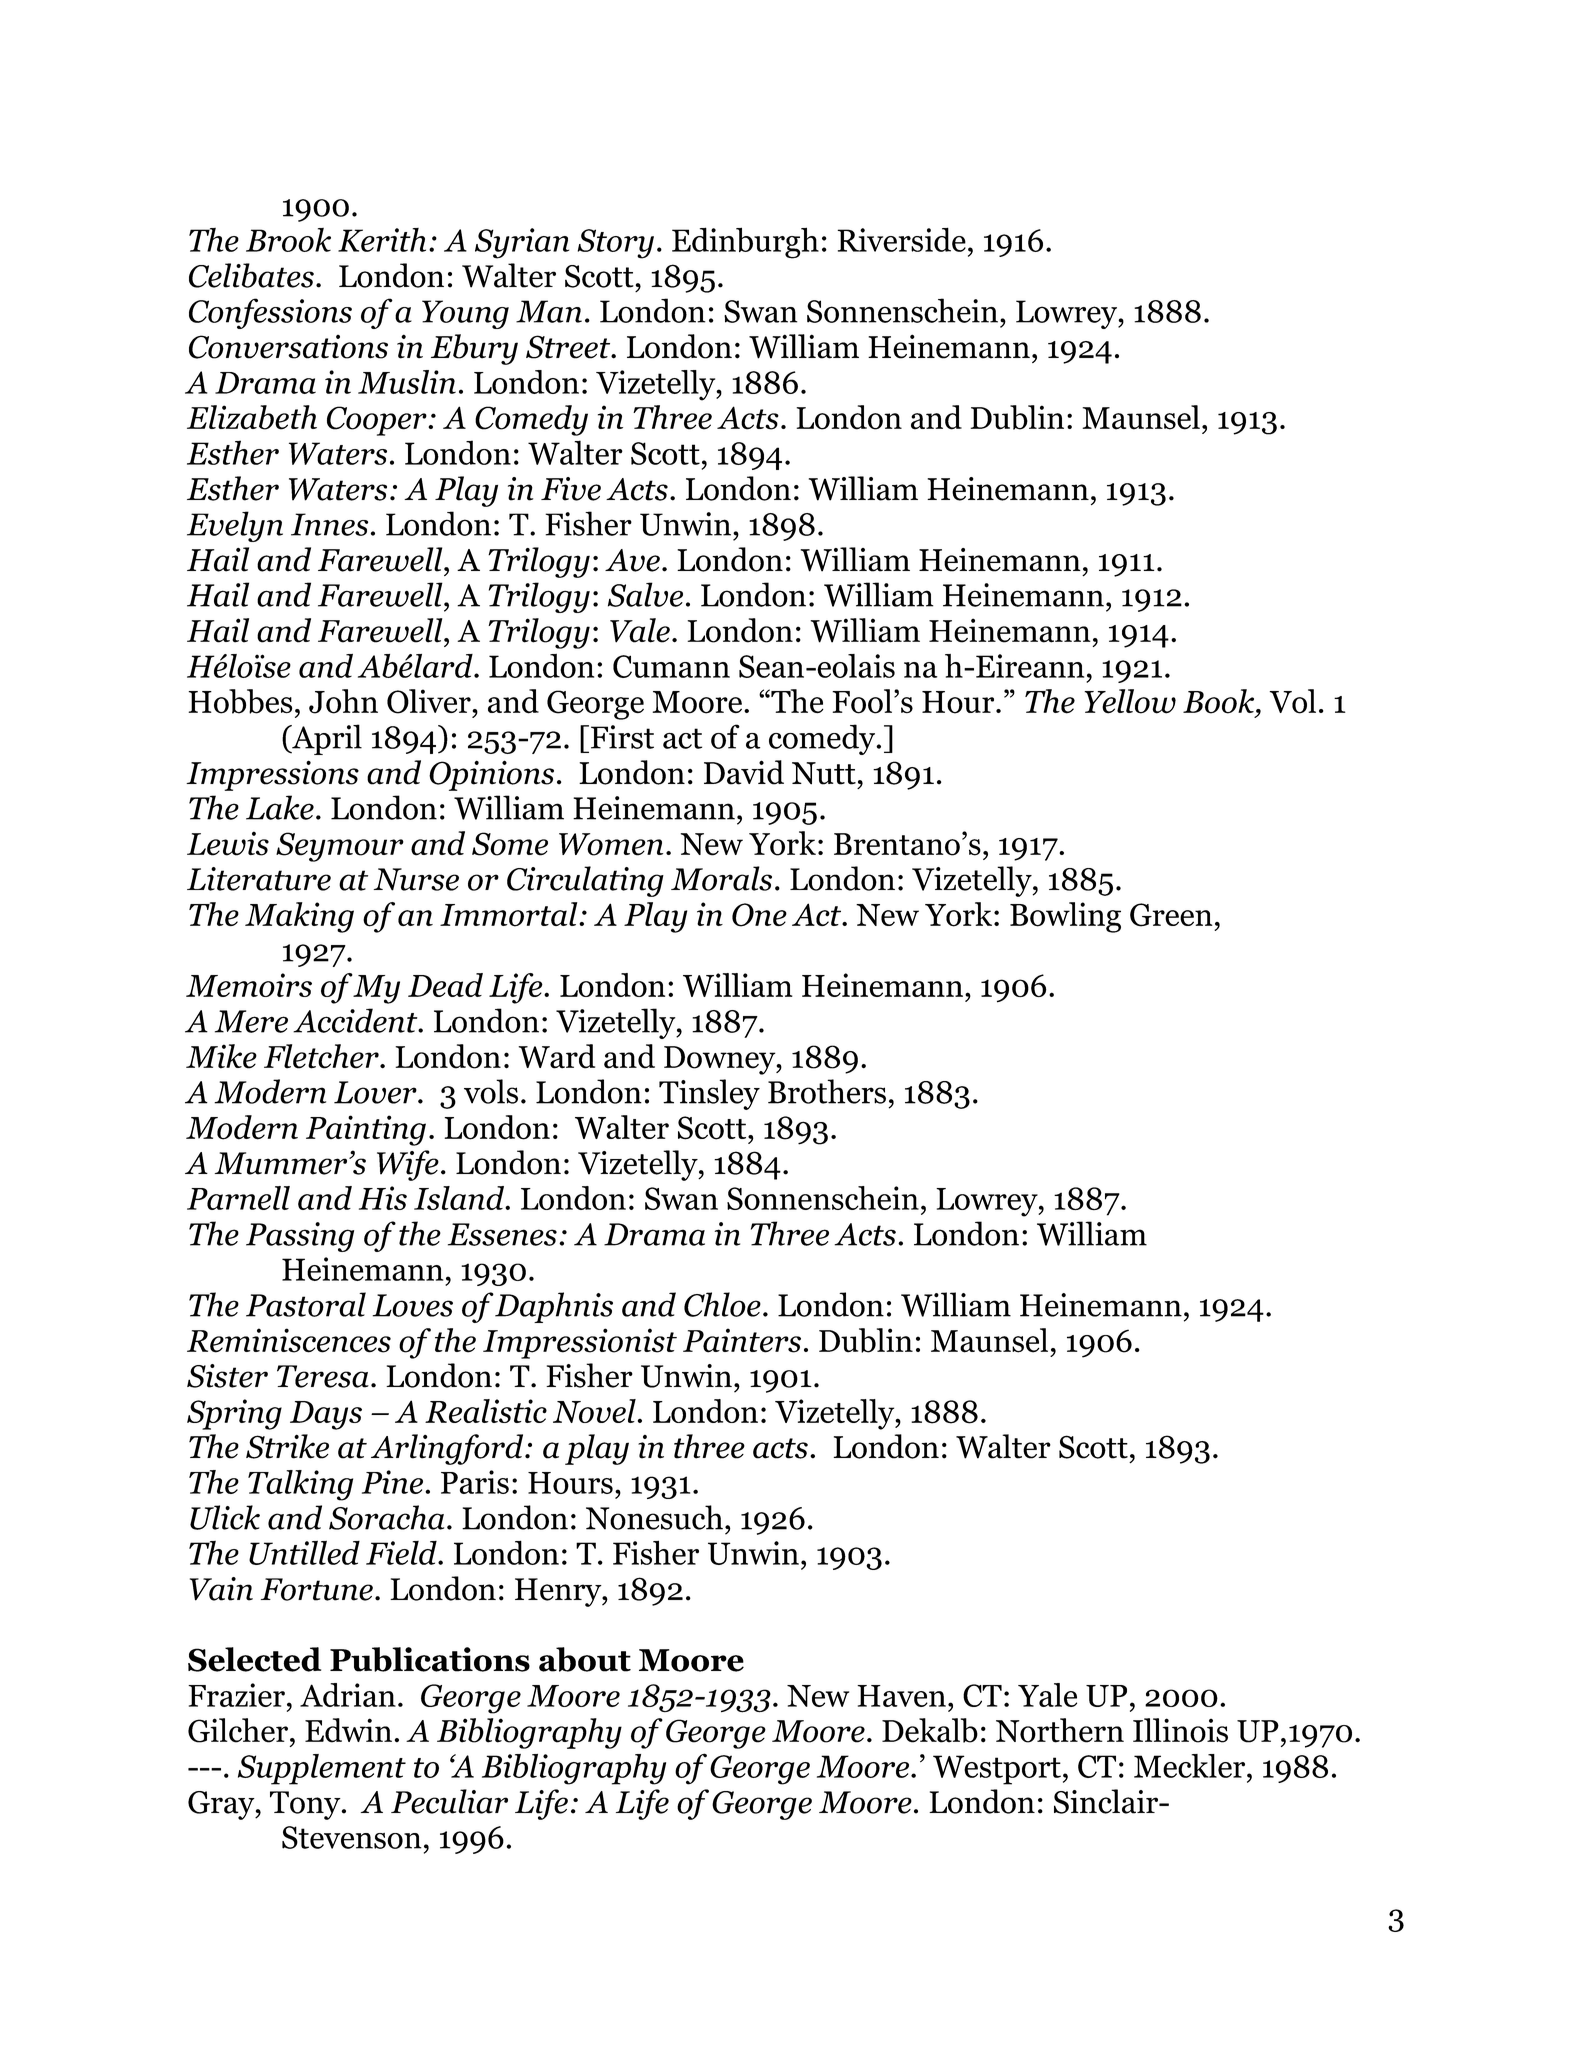 The width and height of the screenshot is (1592, 2061). Describe the element at coordinates (356, 1020) in the screenshot. I see `Accident` at that location.
